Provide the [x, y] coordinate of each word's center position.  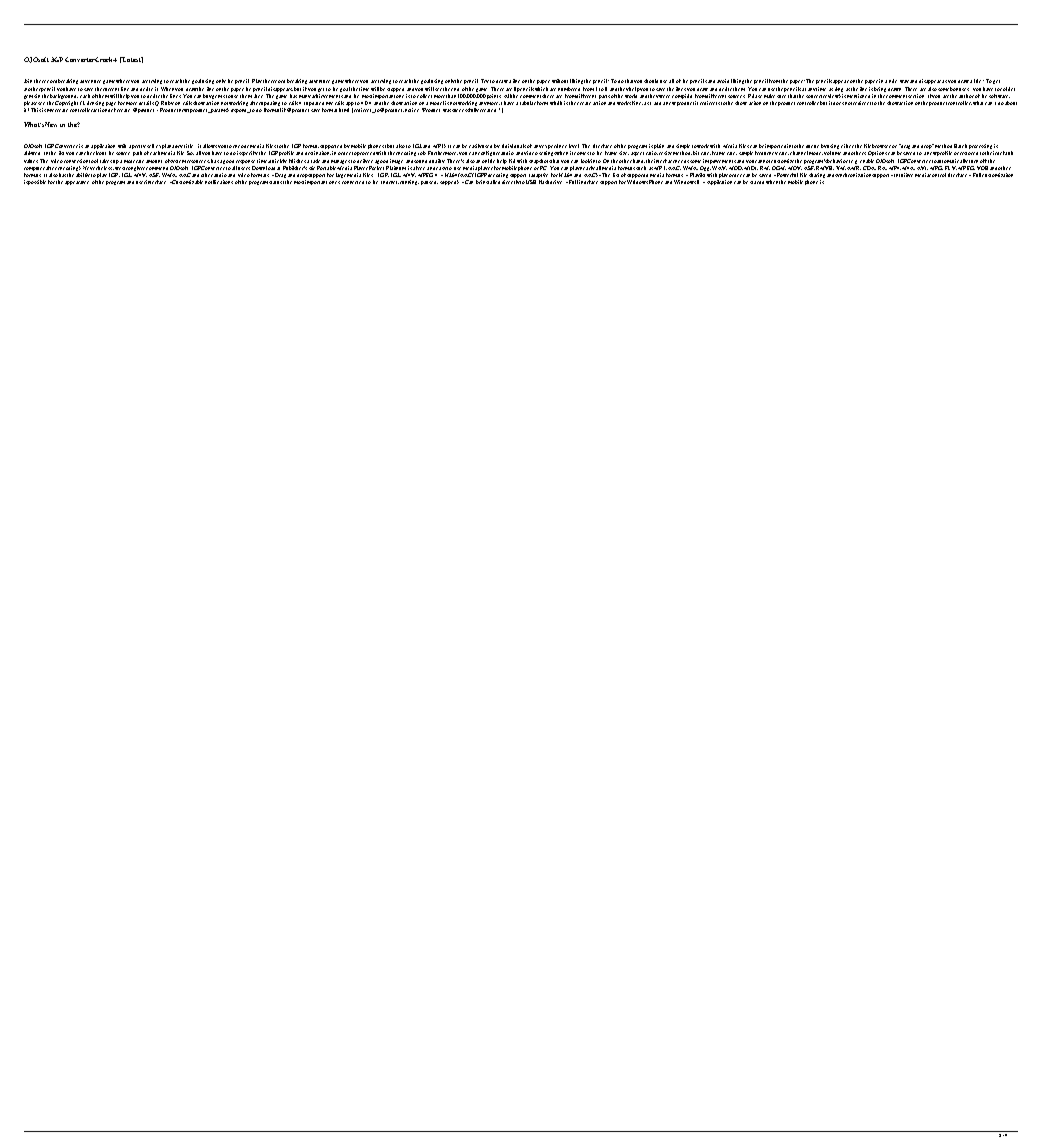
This [36, 110]
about [1011, 103]
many [305, 96]
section [916, 96]
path [137, 153]
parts [604, 97]
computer [35, 169]
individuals [514, 146]
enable [867, 161]
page [111, 104]
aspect [637, 154]
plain [659, 146]
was [447, 110]
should [651, 81]
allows [210, 146]
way [904, 81]
